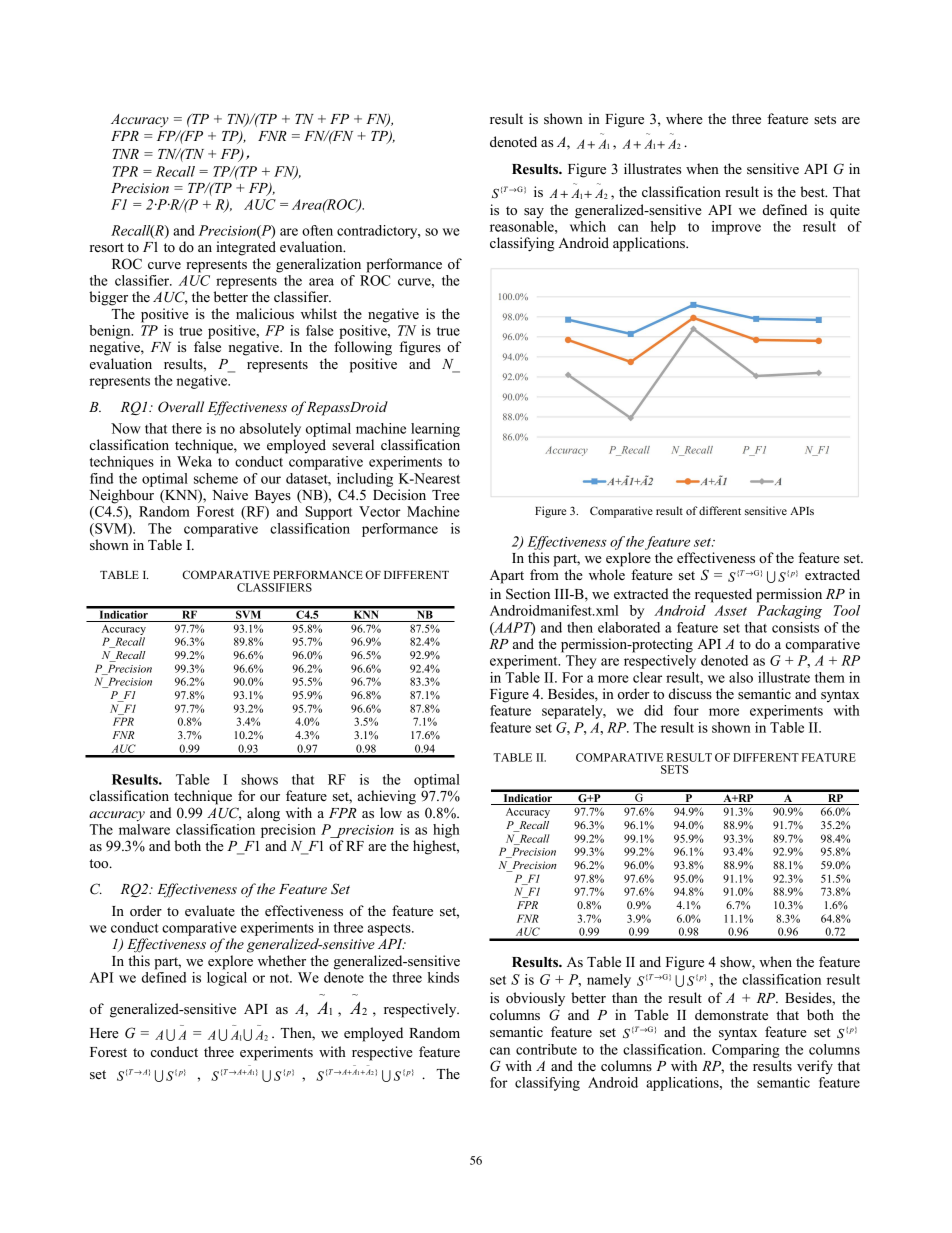  What do you see at coordinates (387, 797) in the screenshot?
I see `achieving` at bounding box center [387, 797].
